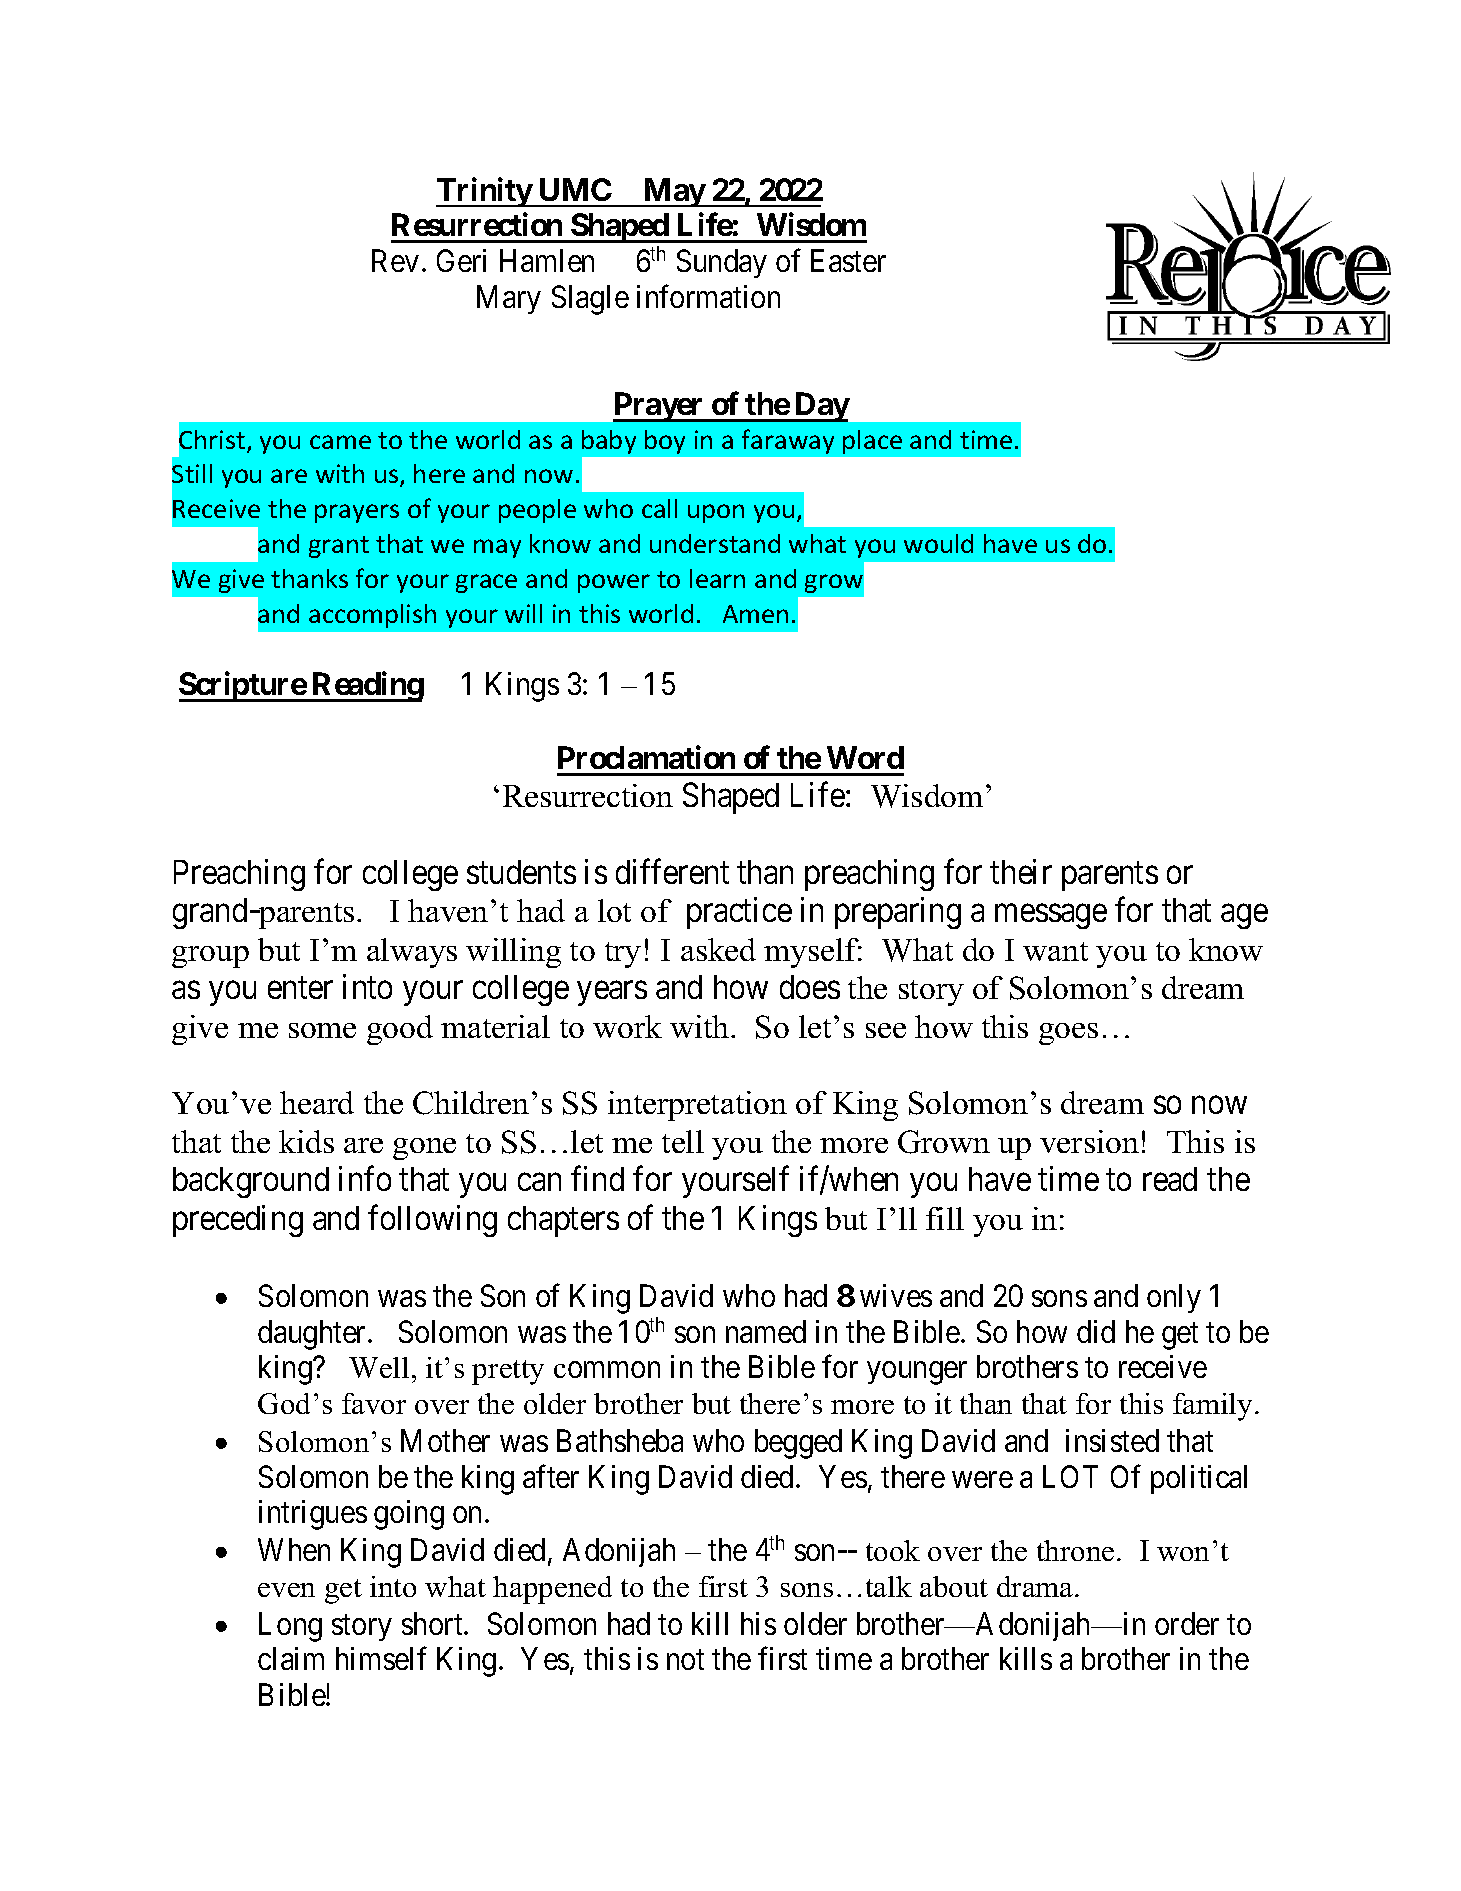 This screenshot has height=1891, width=1461. Describe the element at coordinates (683, 1141) in the screenshot. I see `tell` at that location.
